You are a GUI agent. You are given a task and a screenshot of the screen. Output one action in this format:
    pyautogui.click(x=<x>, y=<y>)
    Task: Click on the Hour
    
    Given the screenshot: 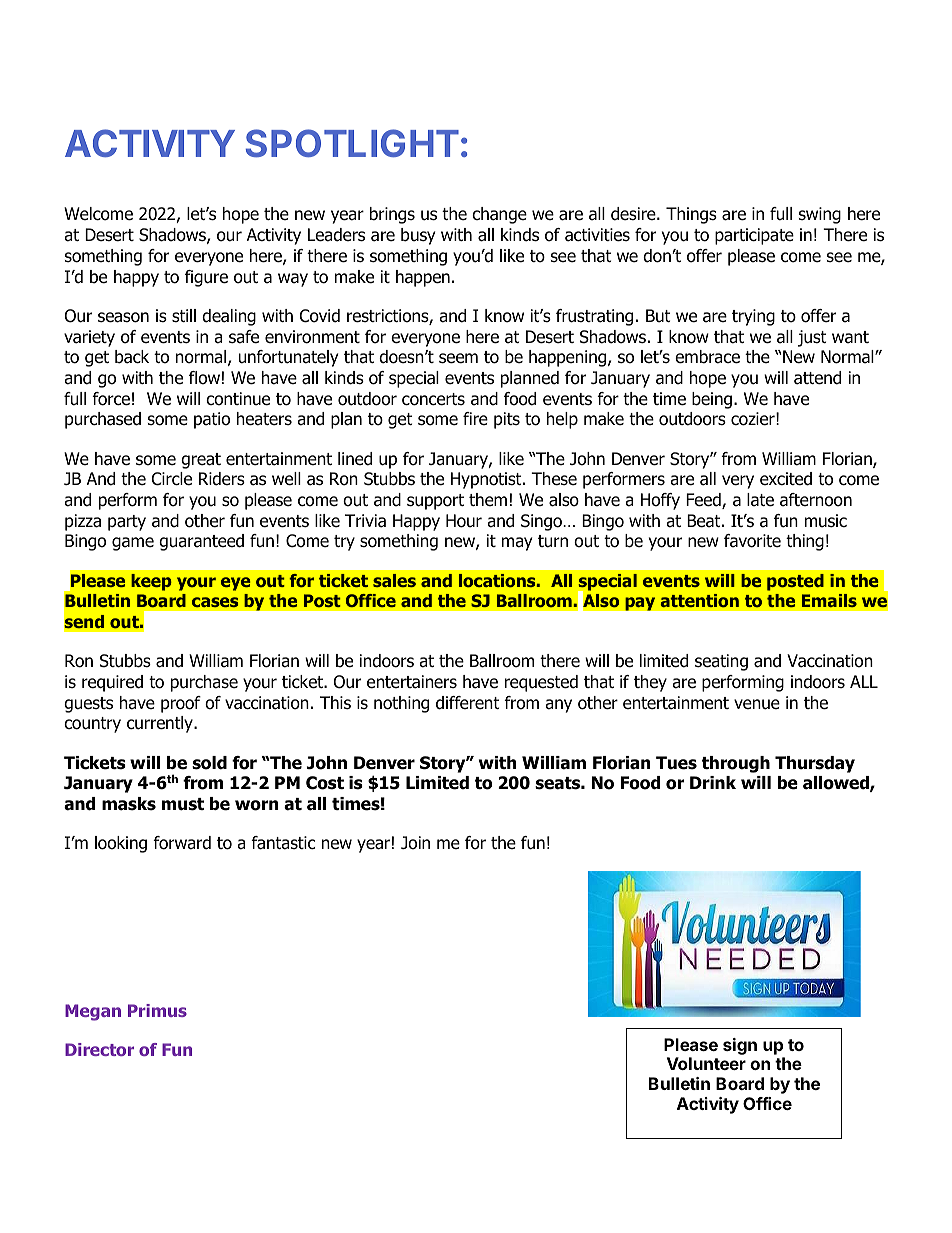 What is the action you would take?
    pyautogui.click(x=464, y=521)
